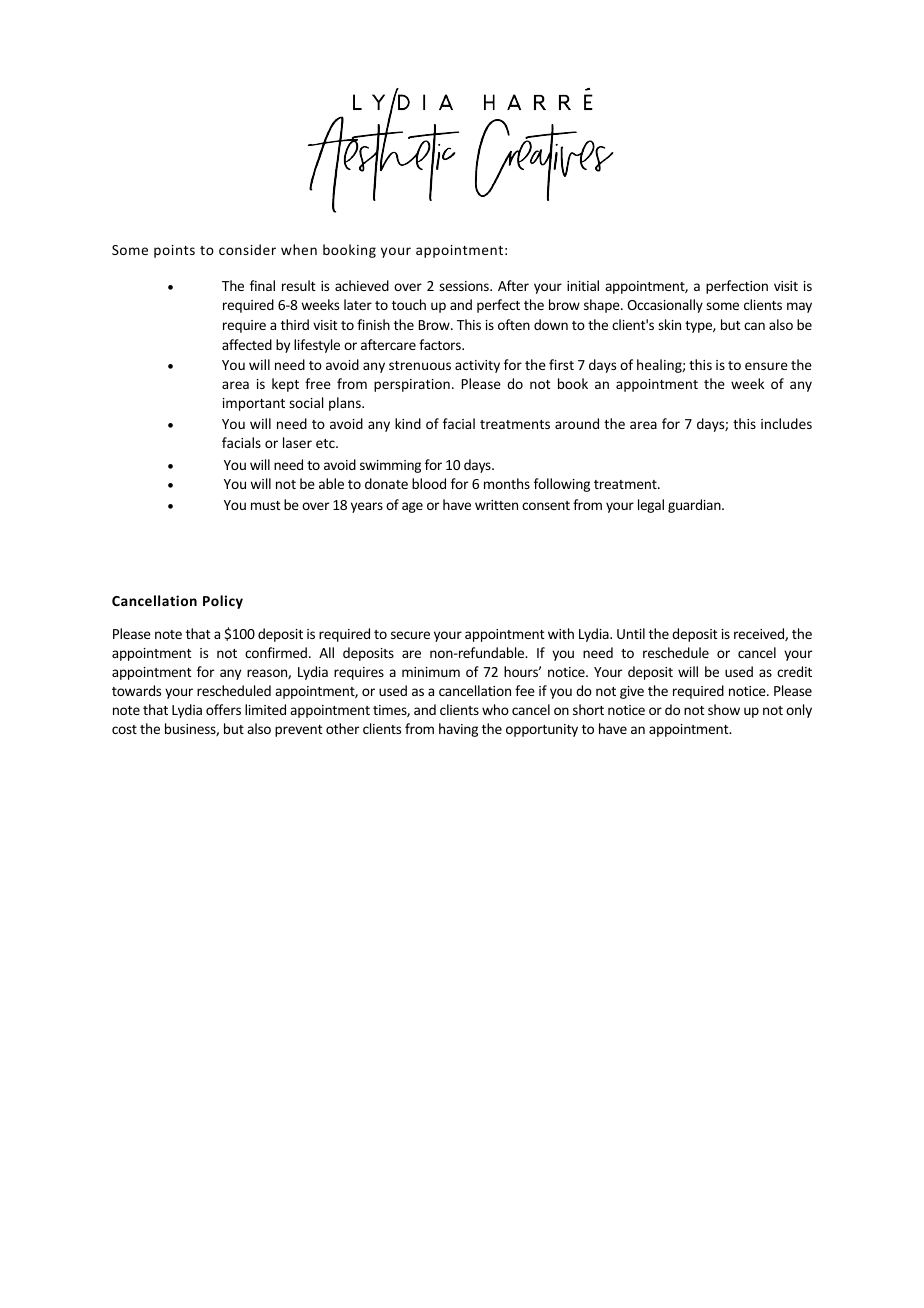  What do you see at coordinates (465, 286) in the document?
I see `sessions` at bounding box center [465, 286].
